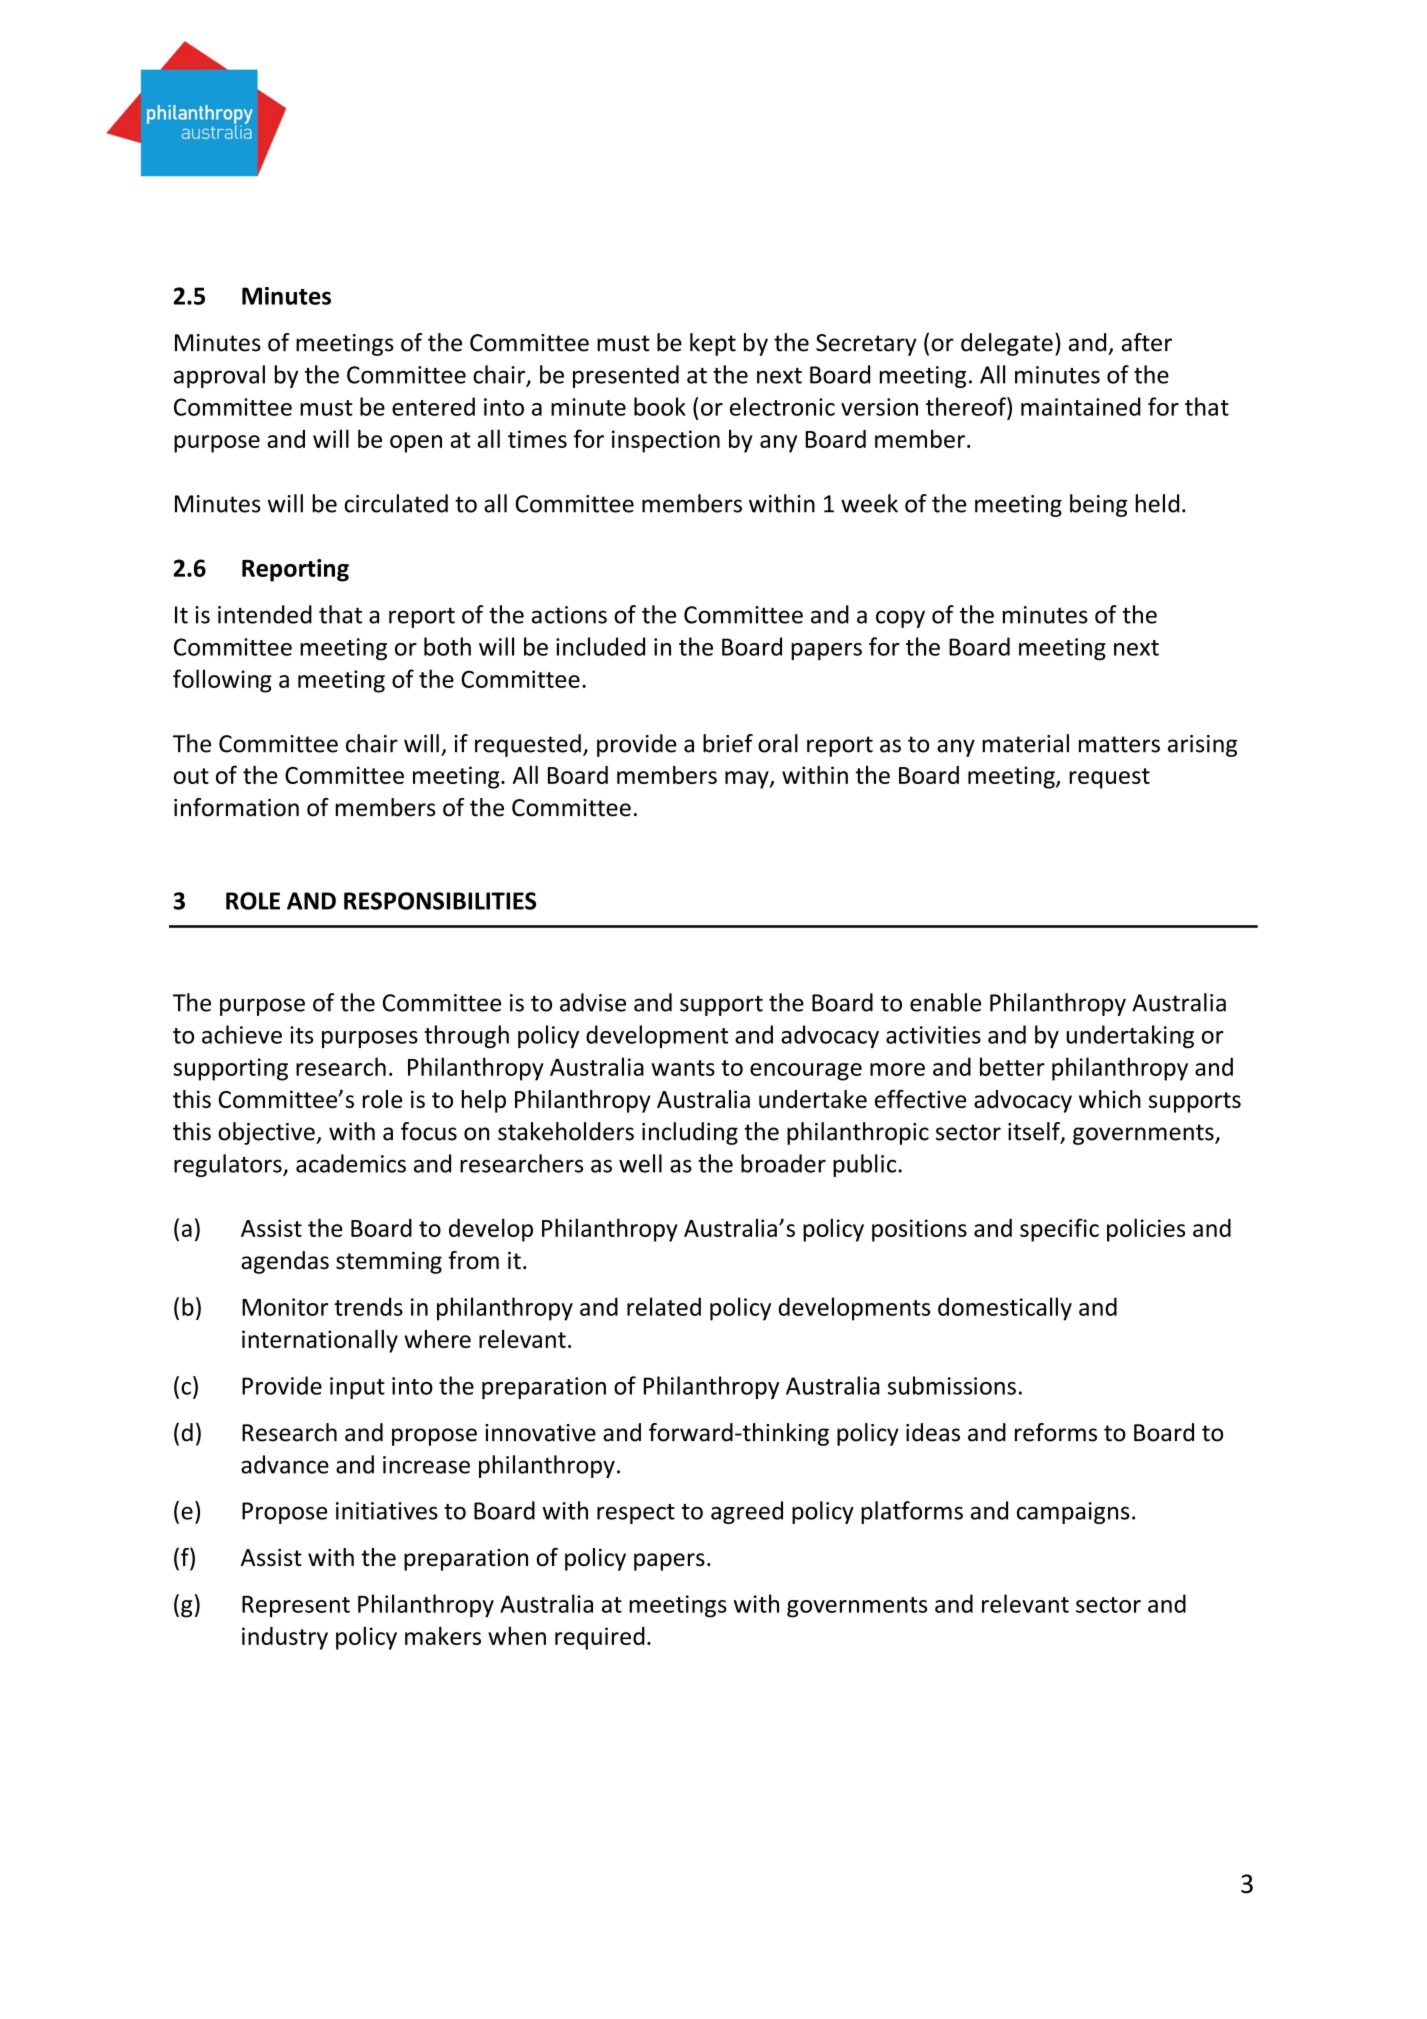 Image resolution: width=1427 pixels, height=2019 pixels. What do you see at coordinates (296, 1607) in the screenshot?
I see `Represent` at bounding box center [296, 1607].
